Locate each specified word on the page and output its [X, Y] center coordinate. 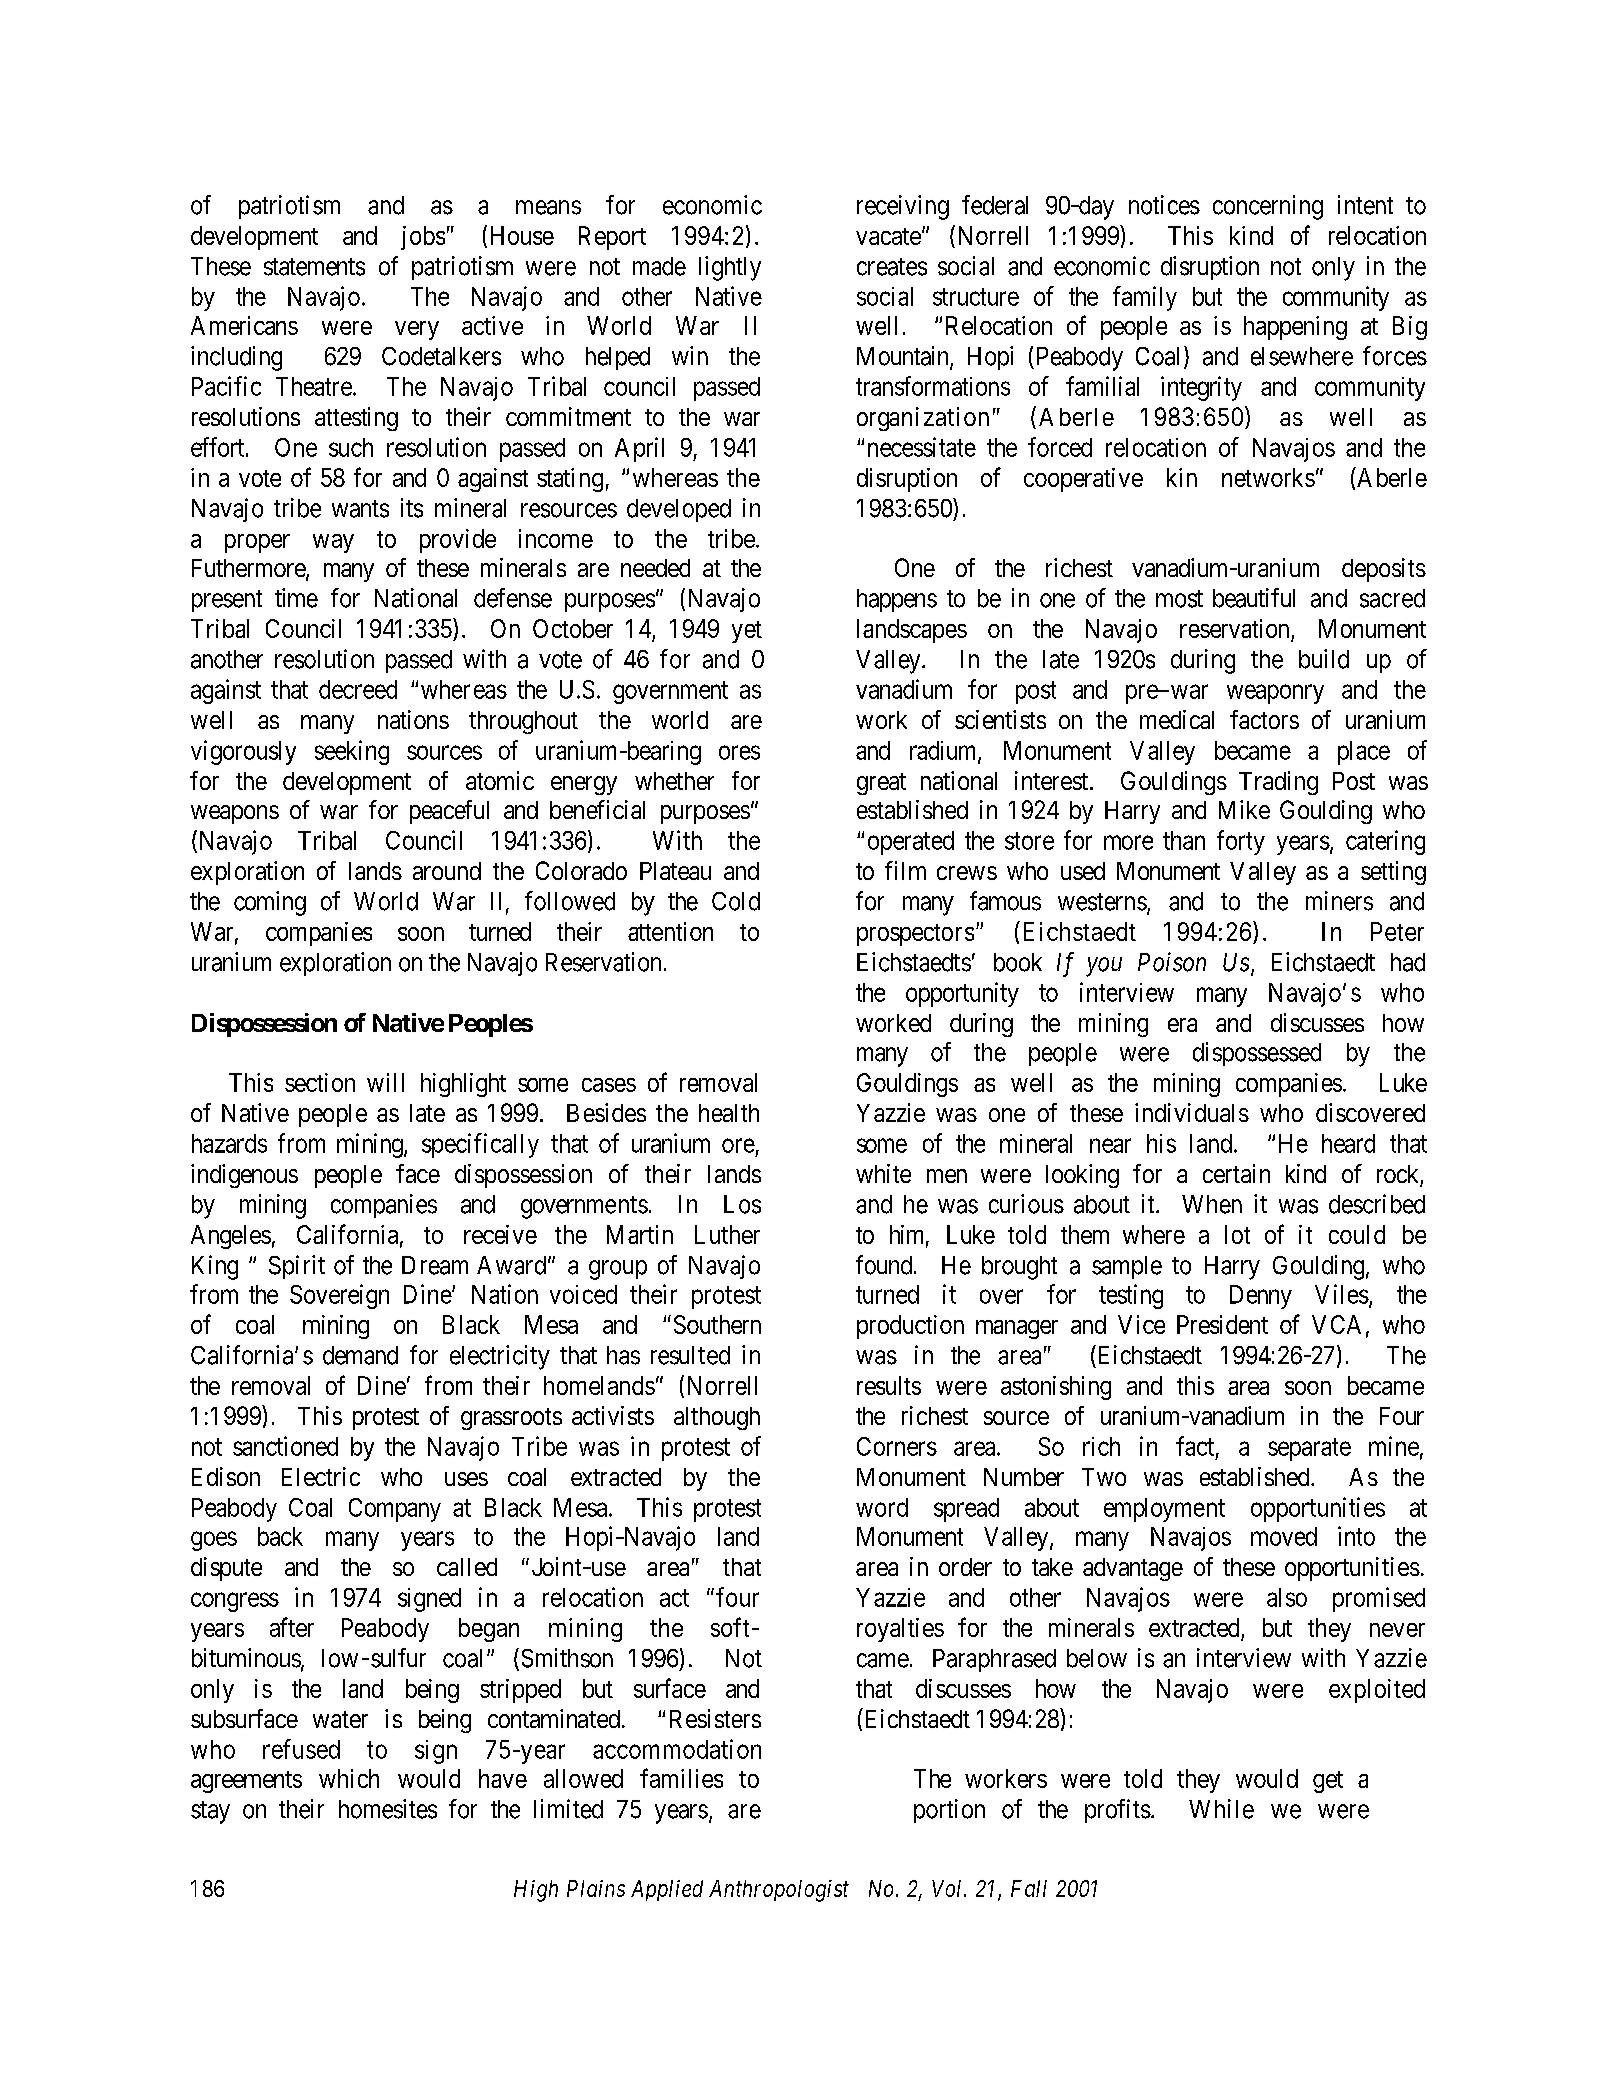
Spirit [297, 1267]
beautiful [1254, 598]
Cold [736, 901]
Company [395, 1510]
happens [897, 600]
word [882, 1507]
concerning [1268, 207]
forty [1241, 842]
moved [1284, 1536]
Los [742, 1204]
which [349, 1778]
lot [1237, 1234]
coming [270, 903]
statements [314, 267]
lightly [730, 268]
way [333, 543]
